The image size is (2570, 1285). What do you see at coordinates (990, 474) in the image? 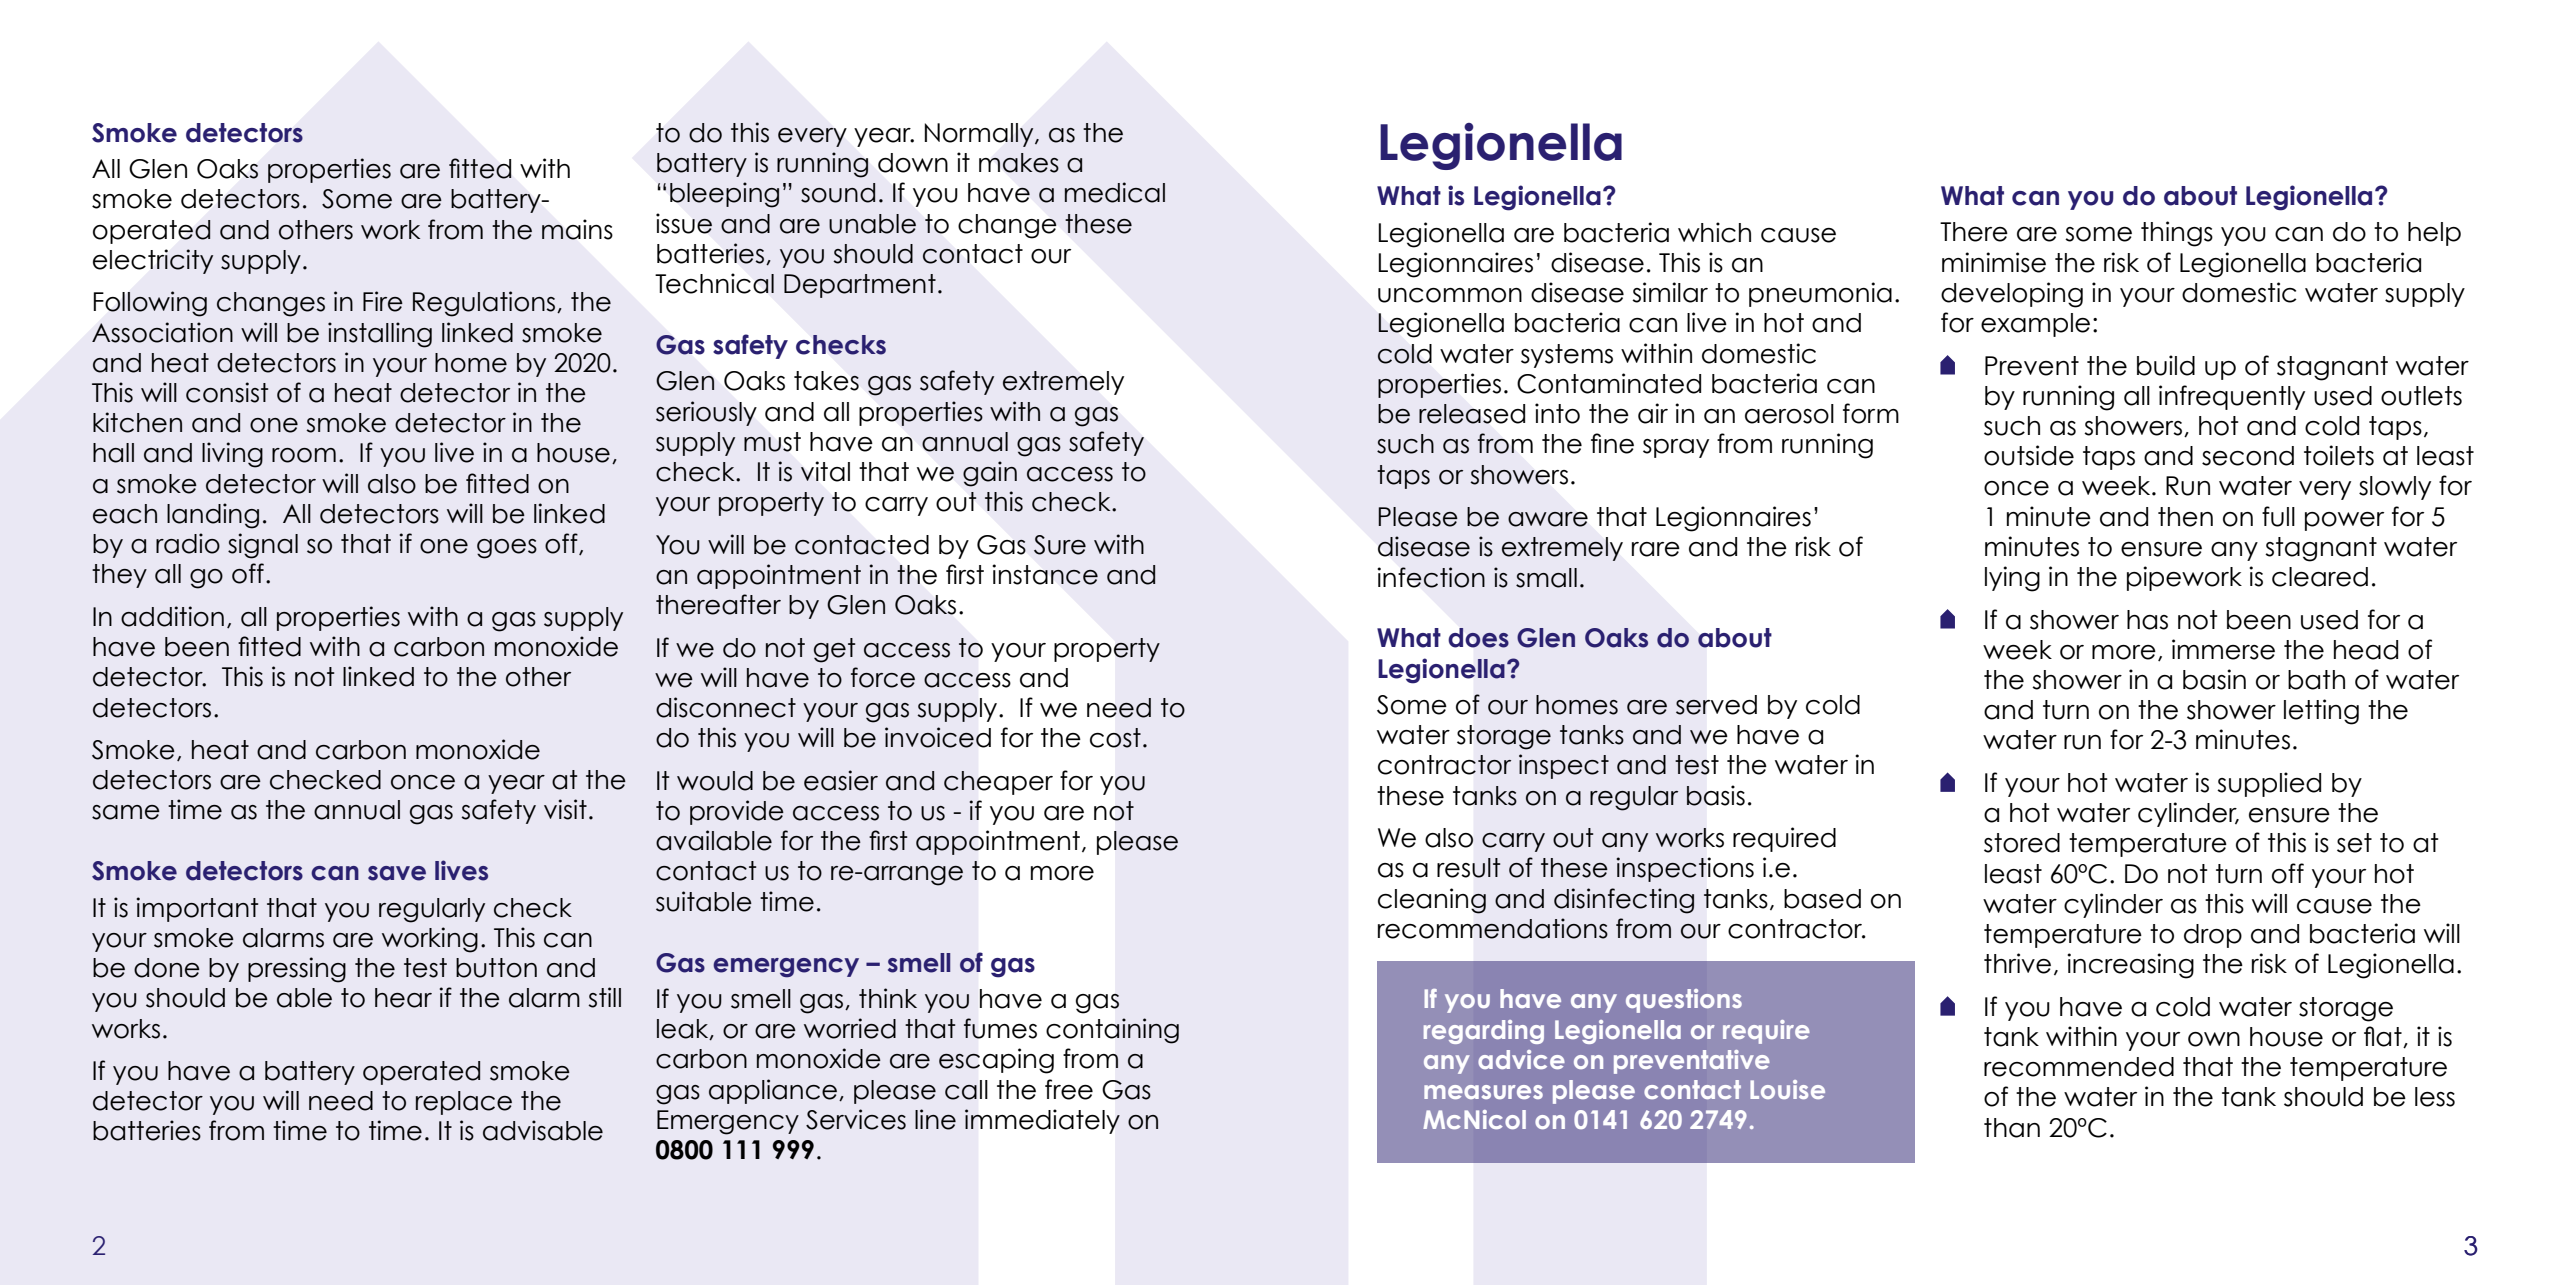
I see `gain` at bounding box center [990, 474].
